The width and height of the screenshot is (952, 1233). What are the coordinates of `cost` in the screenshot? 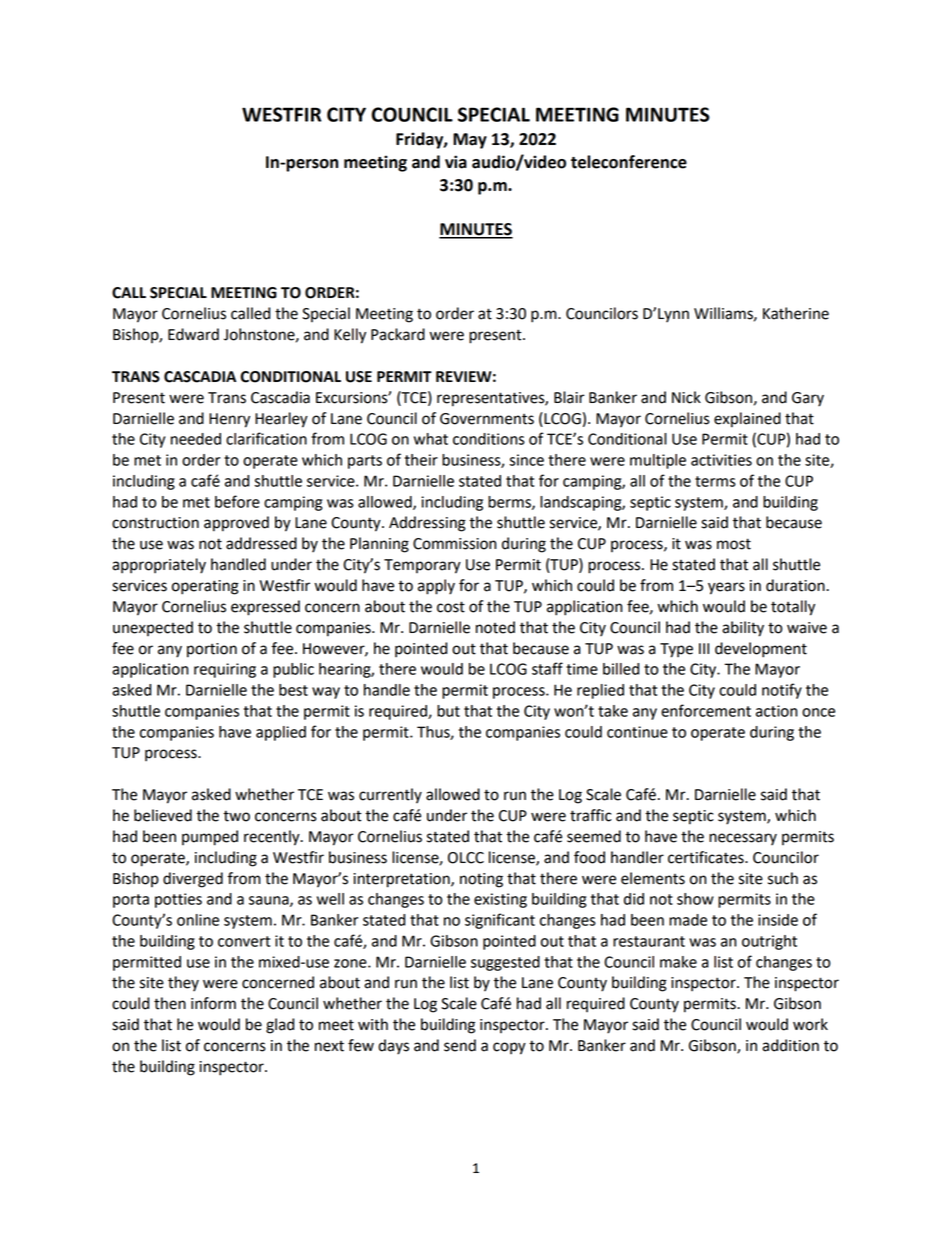 It's located at (451, 607).
